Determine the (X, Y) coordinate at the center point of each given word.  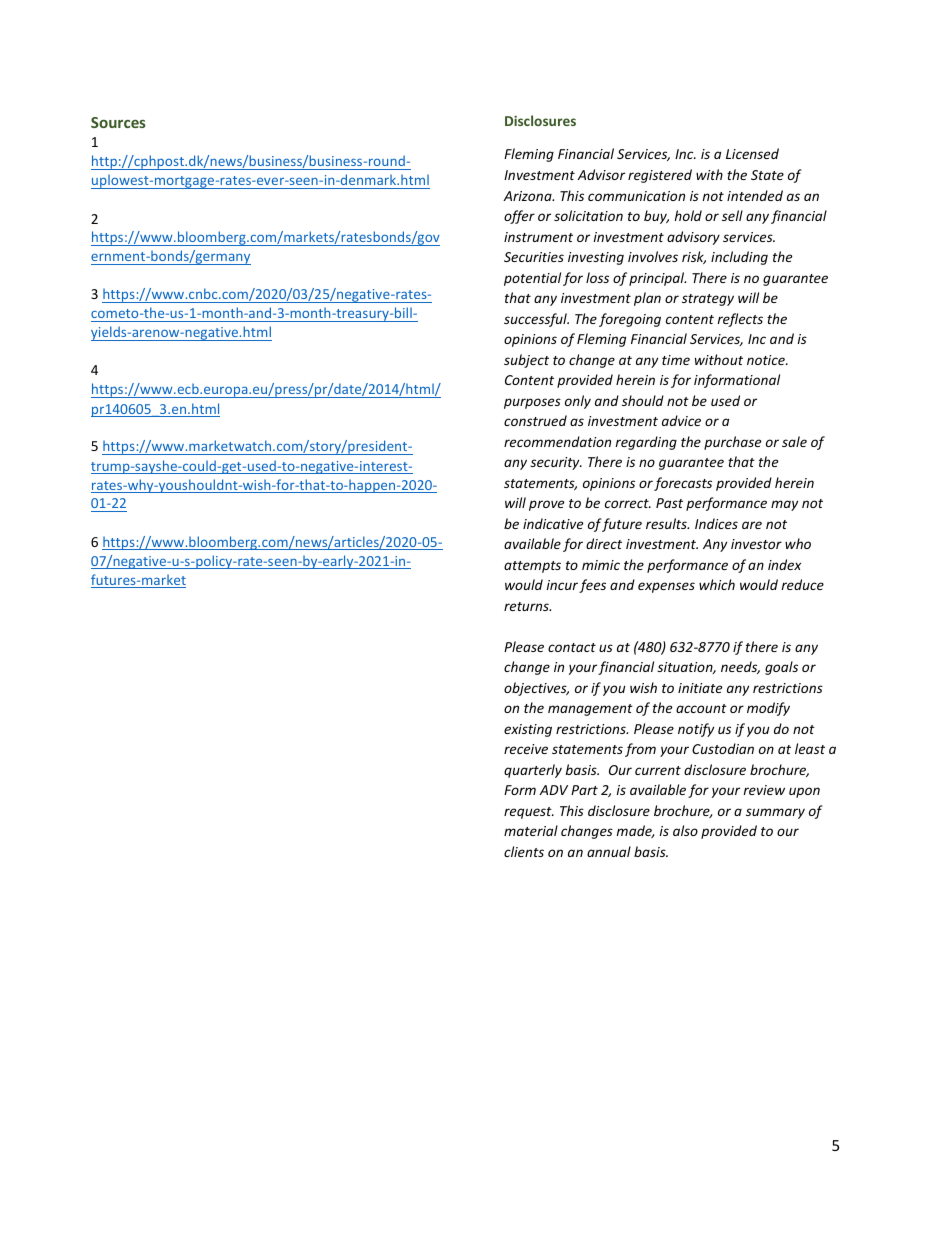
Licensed (752, 153)
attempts (532, 567)
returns (527, 606)
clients (524, 851)
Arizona (528, 196)
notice (767, 360)
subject (526, 361)
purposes (532, 403)
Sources (118, 122)
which (717, 584)
